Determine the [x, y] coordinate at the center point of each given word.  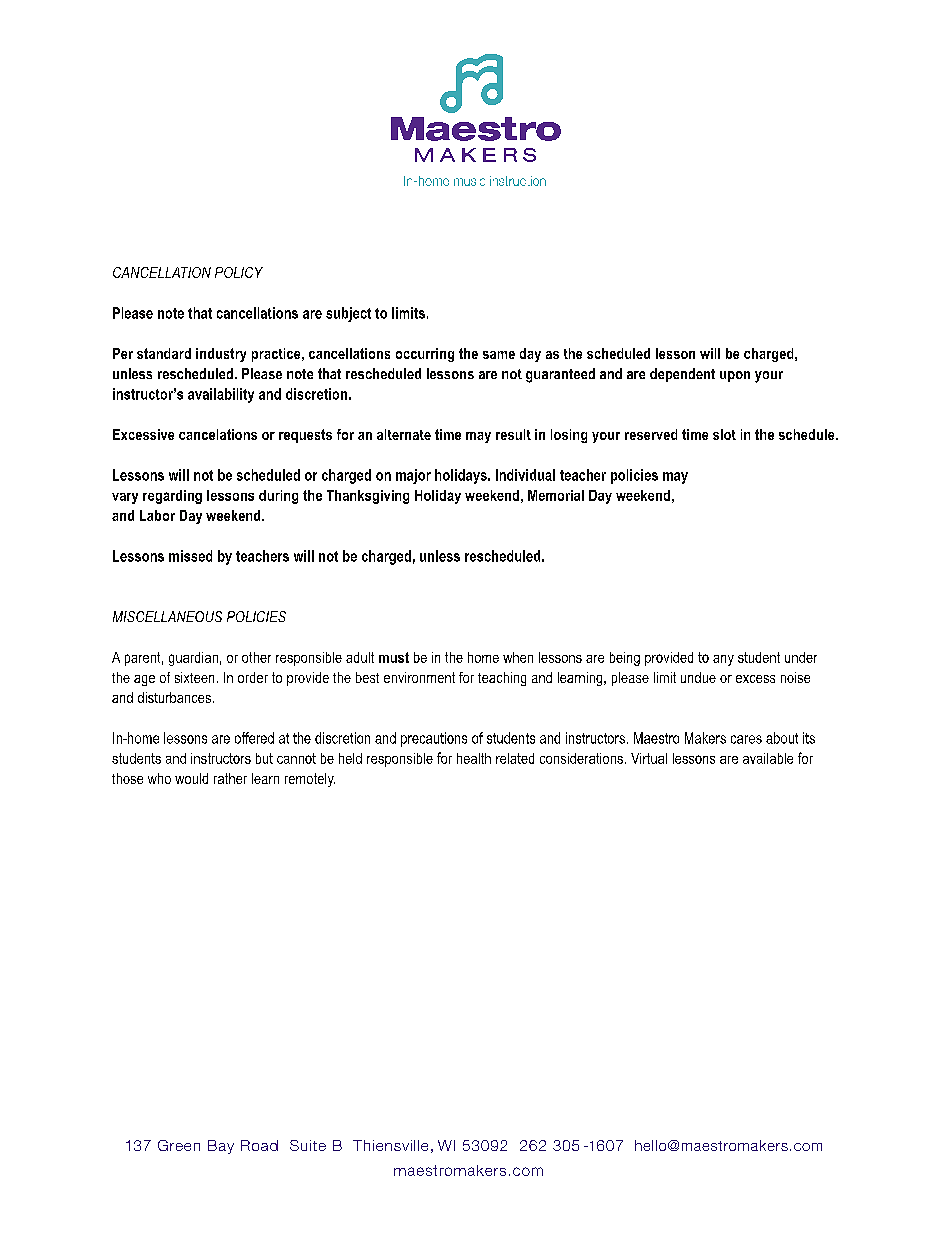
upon [735, 376]
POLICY [239, 272]
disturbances [174, 697]
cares [746, 739]
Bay [221, 1147]
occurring [425, 355]
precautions [434, 739]
